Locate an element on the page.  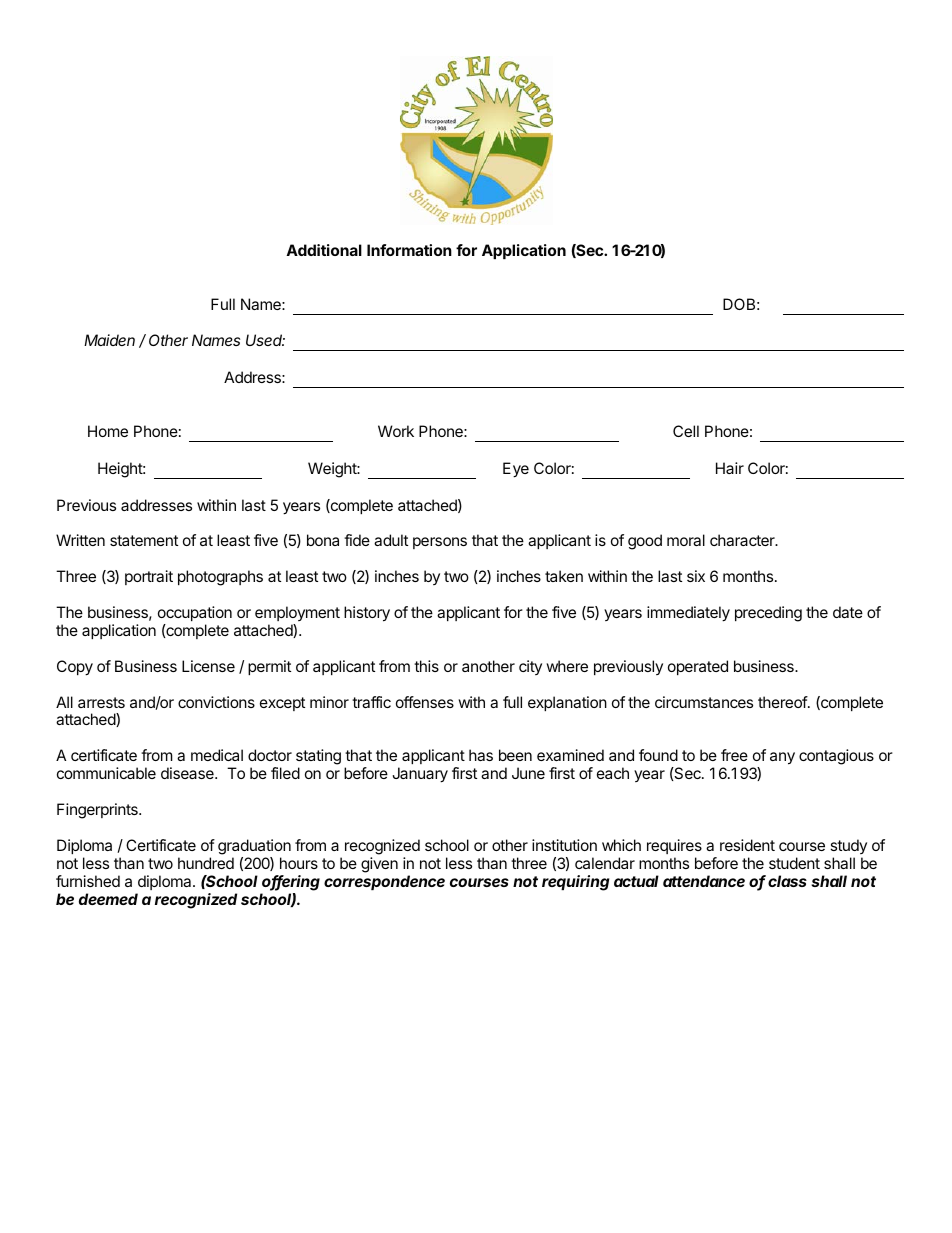
Additional is located at coordinates (324, 250).
